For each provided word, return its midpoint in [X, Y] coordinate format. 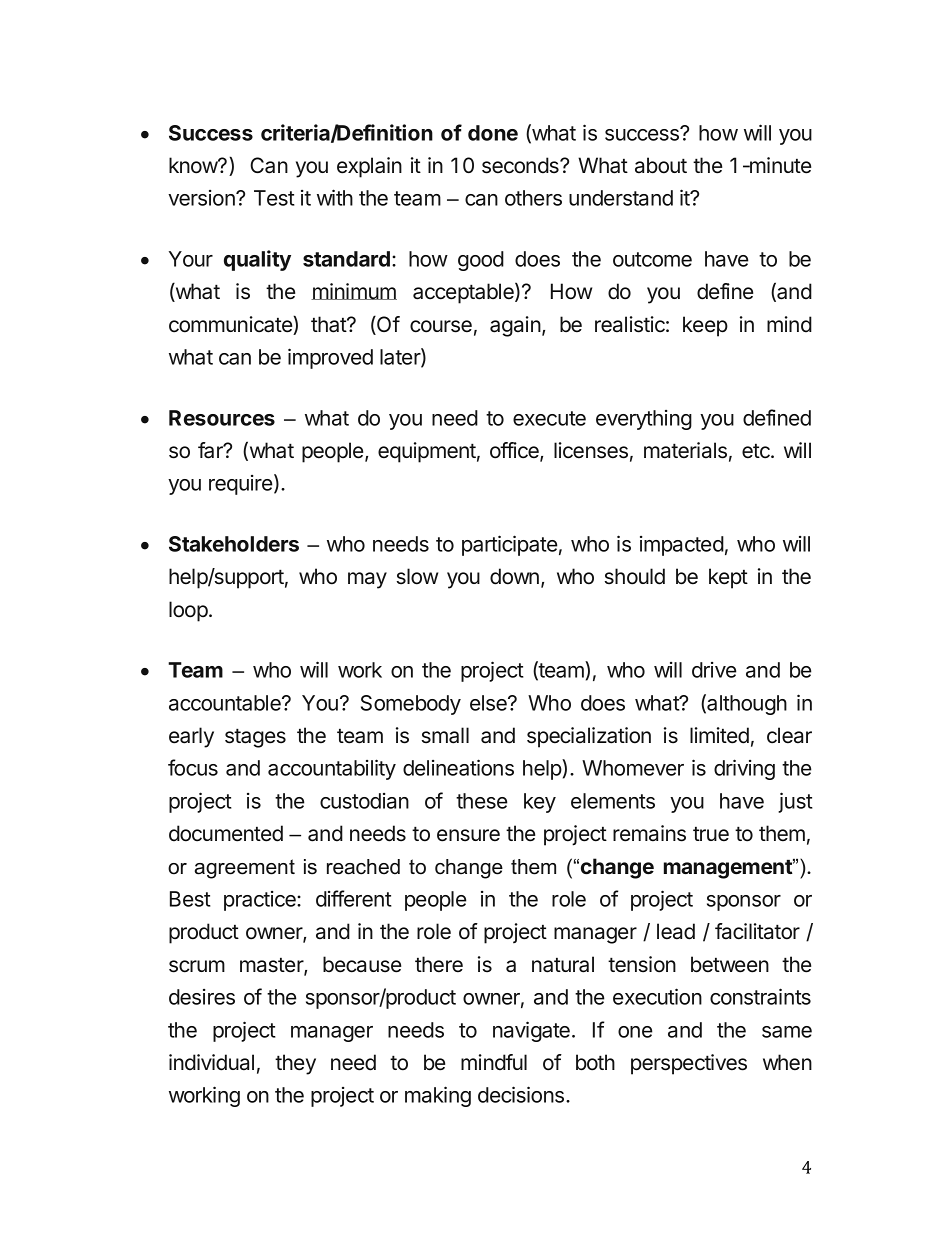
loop [188, 611]
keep [705, 326]
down [514, 576]
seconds [521, 165]
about [661, 165]
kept [728, 578]
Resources [222, 418]
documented [226, 833]
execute [549, 418]
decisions [522, 1094]
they [295, 1064]
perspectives [689, 1064]
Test [274, 198]
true [711, 834]
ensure [468, 835]
